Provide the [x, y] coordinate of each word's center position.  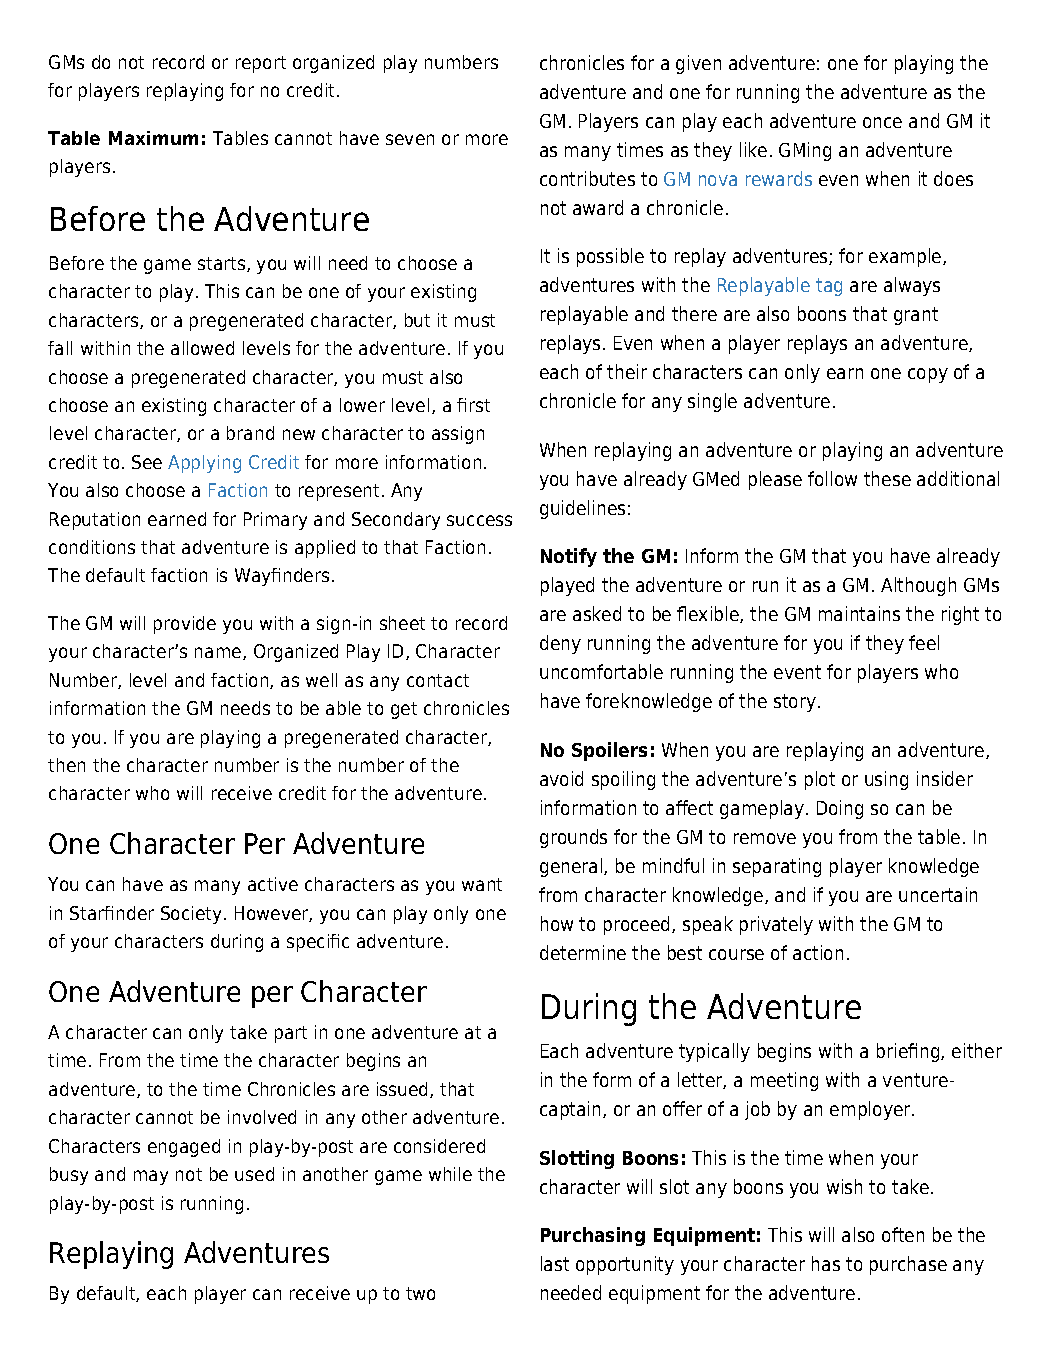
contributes [587, 178]
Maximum [153, 138]
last [555, 1263]
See [147, 462]
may [151, 1177]
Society [193, 915]
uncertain [938, 894]
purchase [908, 1265]
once [882, 122]
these [887, 478]
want [482, 884]
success [479, 520]
